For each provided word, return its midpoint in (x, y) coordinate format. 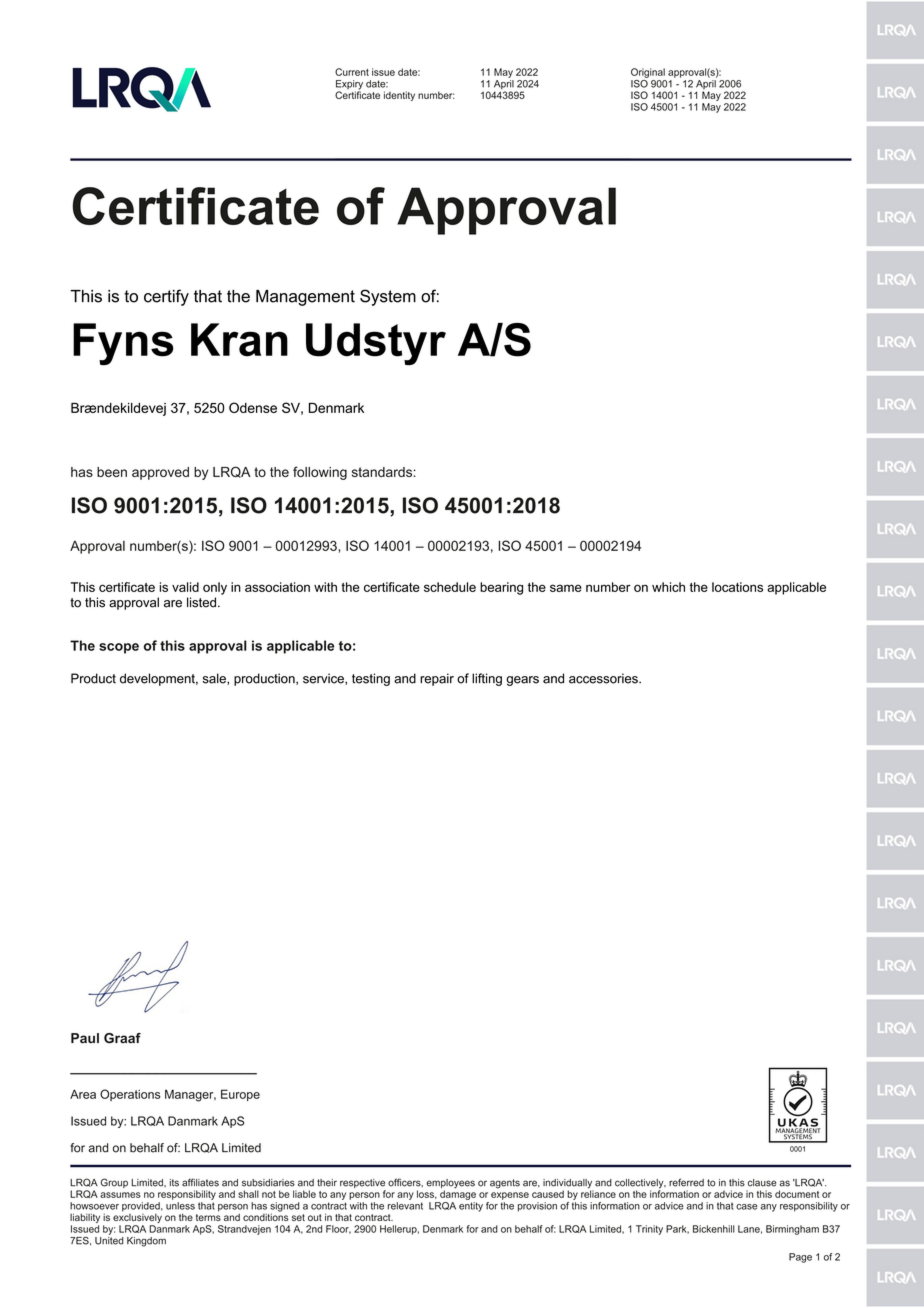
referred (686, 1182)
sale (215, 679)
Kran (239, 340)
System (388, 297)
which (668, 587)
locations (737, 587)
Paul (85, 1038)
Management (305, 298)
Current (352, 72)
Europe (240, 1095)
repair (437, 679)
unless (180, 1206)
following (320, 473)
